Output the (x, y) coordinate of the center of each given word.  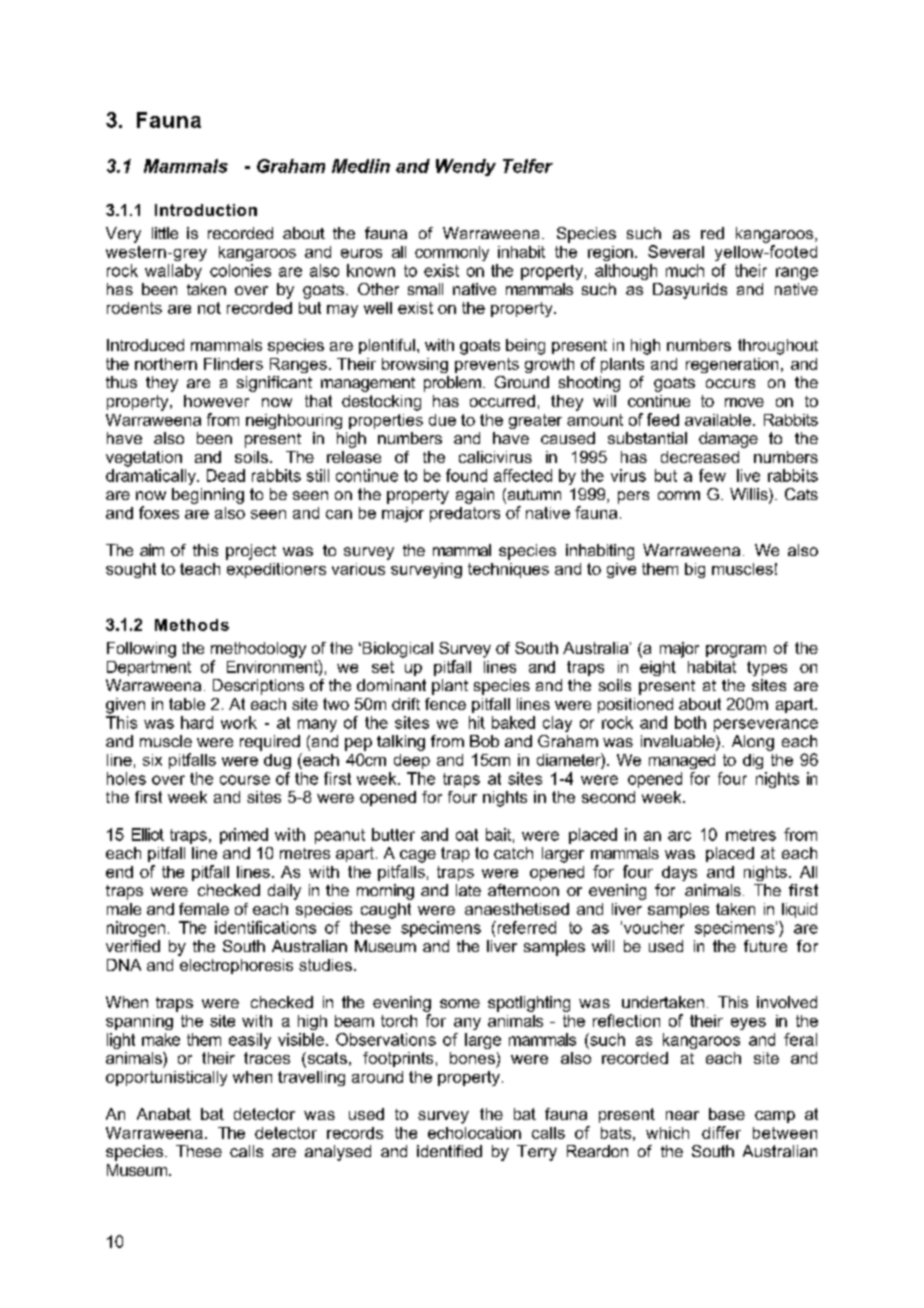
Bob (484, 741)
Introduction (206, 210)
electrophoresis (236, 966)
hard (197, 722)
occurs (730, 383)
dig (753, 761)
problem (452, 384)
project (251, 552)
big (695, 570)
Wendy (466, 167)
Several (676, 251)
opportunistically (166, 1078)
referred (525, 927)
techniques (508, 570)
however (216, 401)
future (765, 946)
